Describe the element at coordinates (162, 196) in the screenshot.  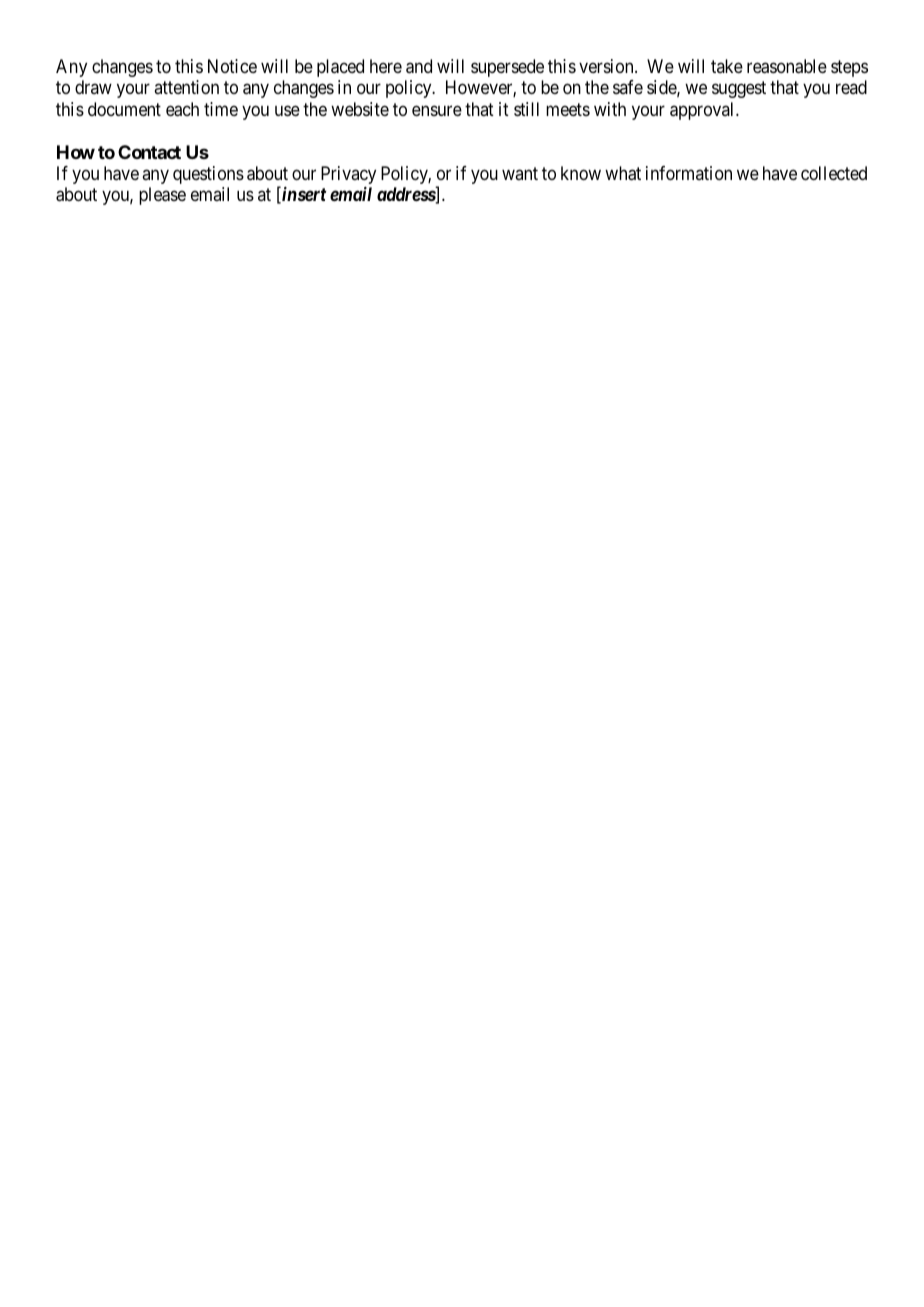
I see `please` at that location.
